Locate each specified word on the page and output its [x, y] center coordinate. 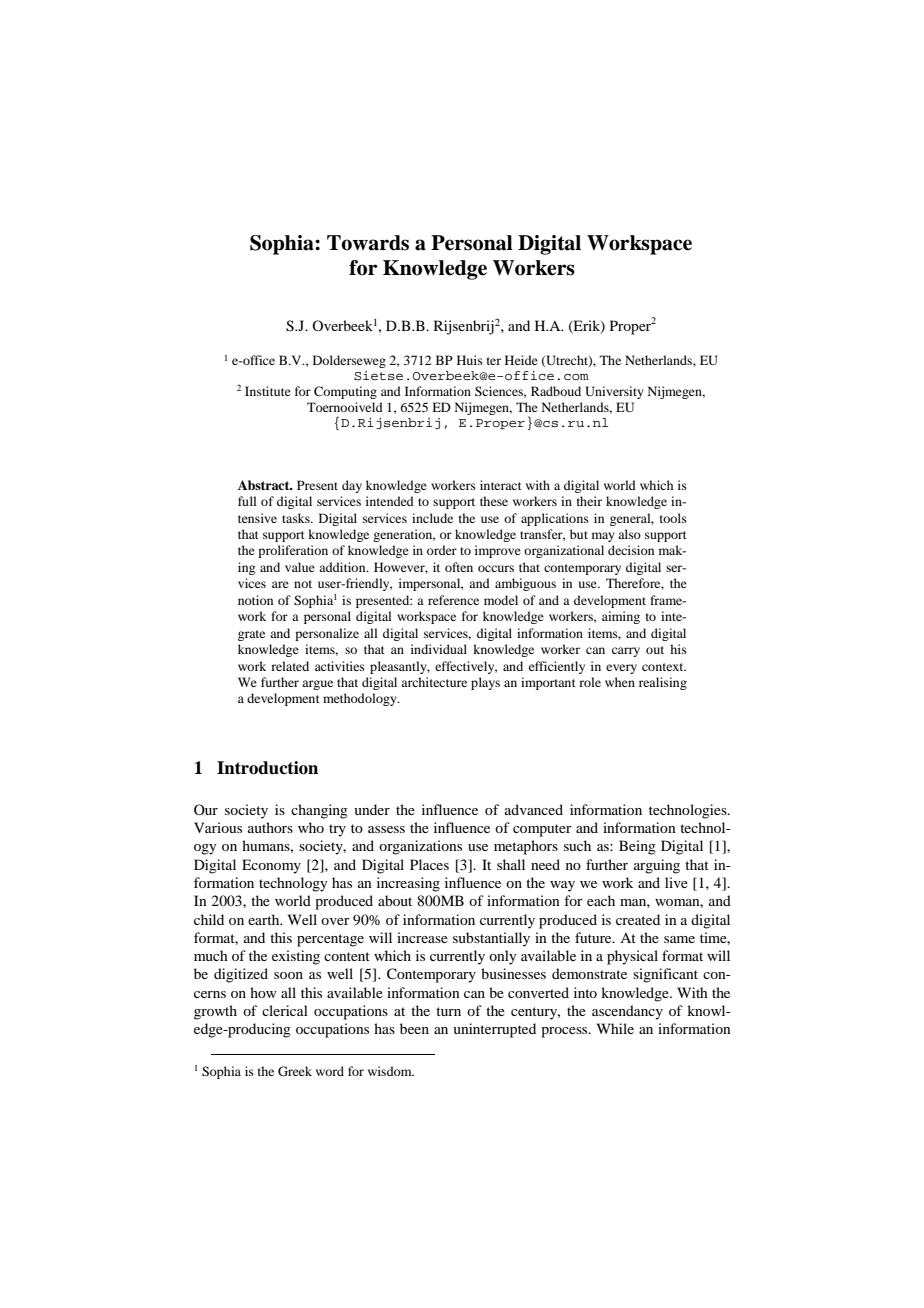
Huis [470, 360]
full [247, 501]
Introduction [267, 768]
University [614, 392]
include [432, 518]
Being [637, 847]
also [629, 534]
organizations [420, 847]
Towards [368, 243]
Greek [295, 1071]
